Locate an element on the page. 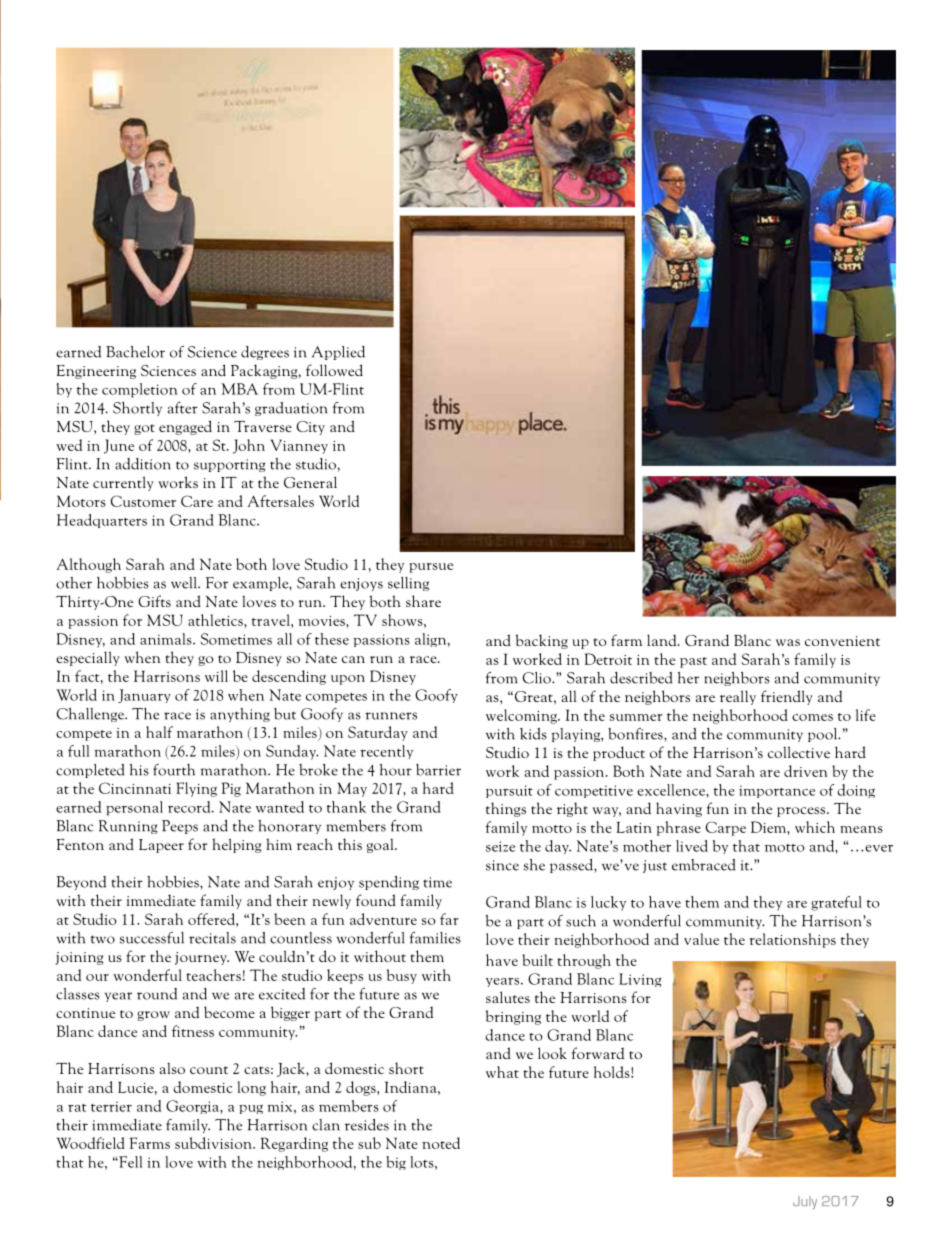  followed is located at coordinates (334, 370).
